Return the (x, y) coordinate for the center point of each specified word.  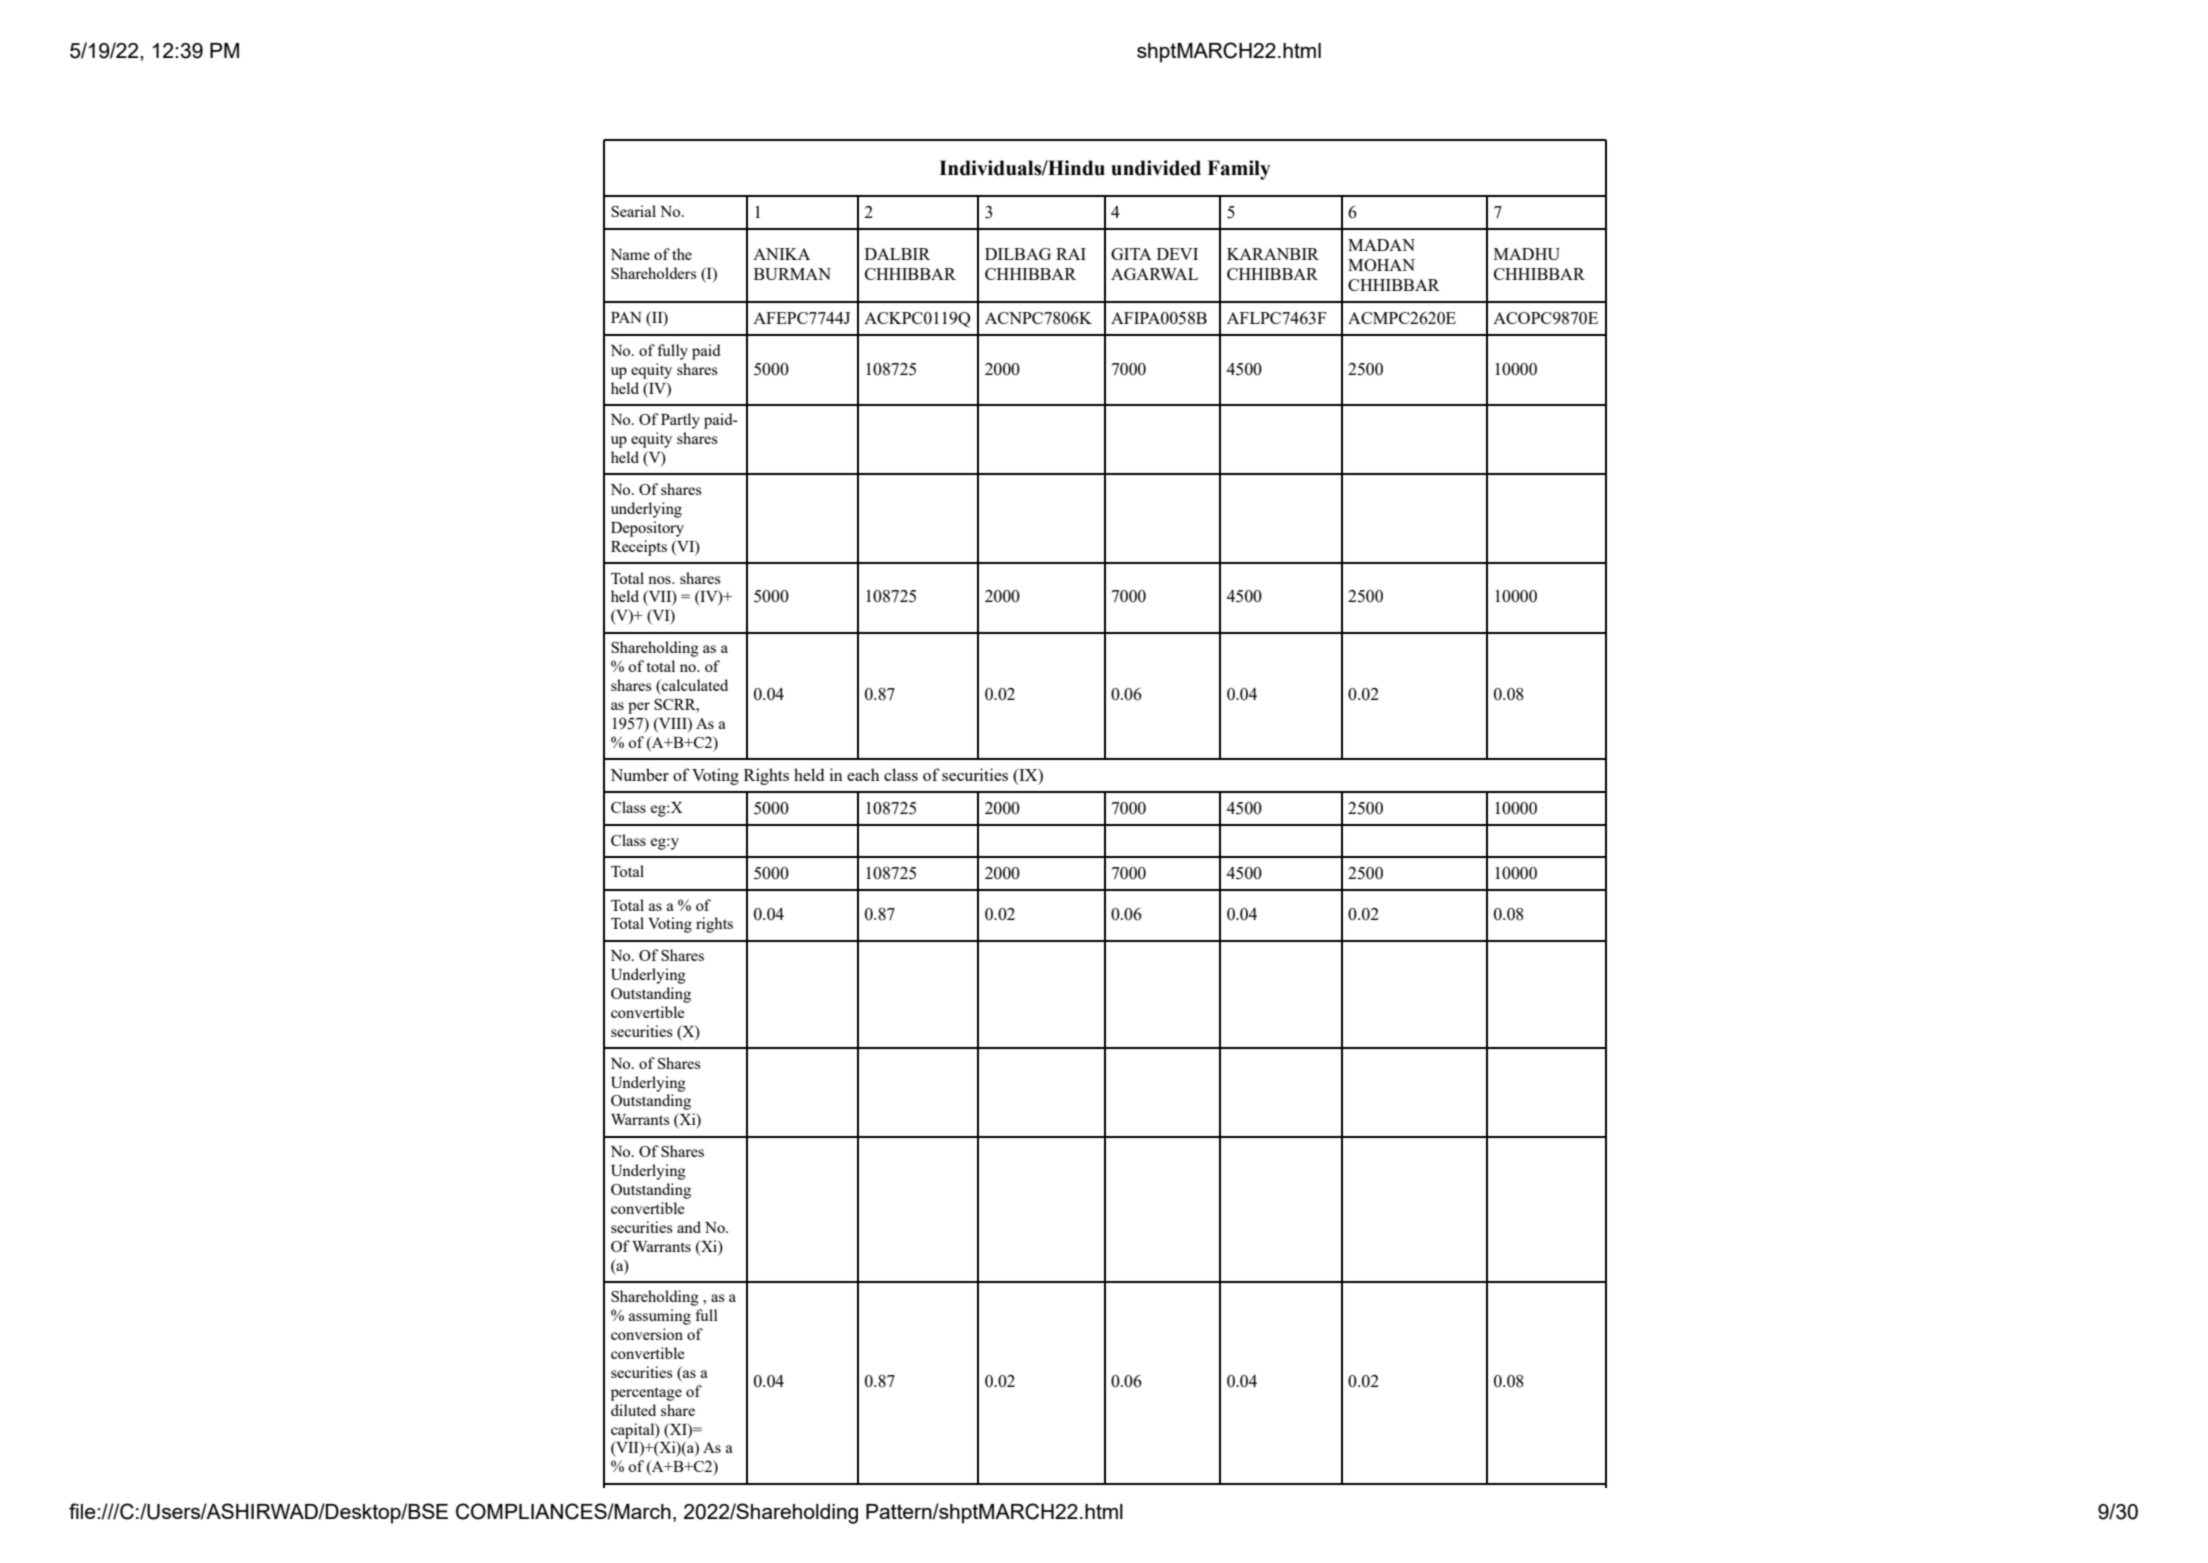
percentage (646, 1394)
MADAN (1381, 245)
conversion (647, 1334)
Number (639, 774)
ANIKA (781, 254)
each (863, 774)
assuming (660, 1317)
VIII (673, 723)
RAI (1071, 254)
